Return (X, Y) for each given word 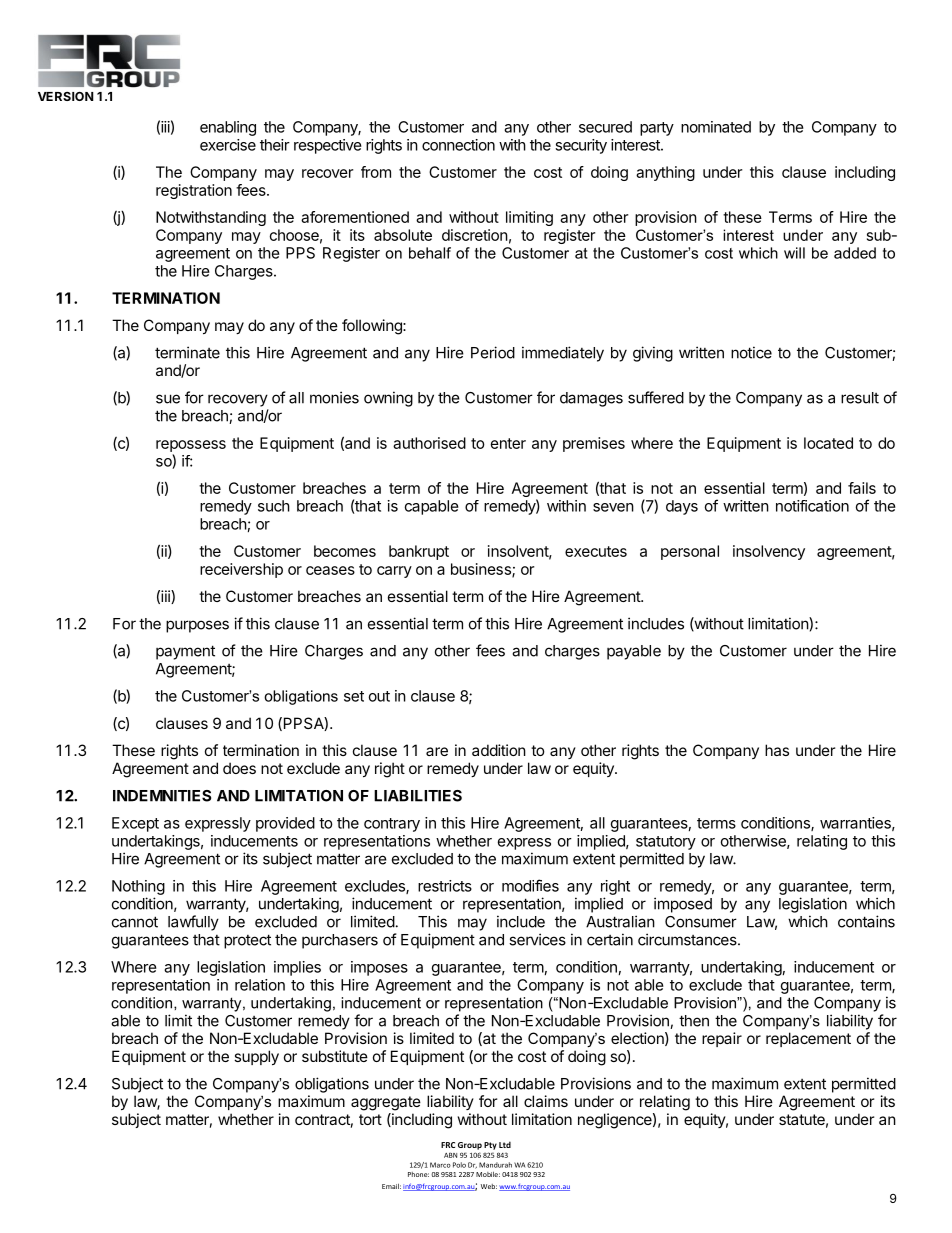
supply (256, 1057)
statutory (666, 843)
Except (135, 824)
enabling (228, 128)
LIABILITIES (418, 796)
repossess (191, 446)
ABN (450, 1155)
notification (812, 506)
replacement (808, 1039)
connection (458, 145)
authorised (429, 443)
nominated (716, 127)
